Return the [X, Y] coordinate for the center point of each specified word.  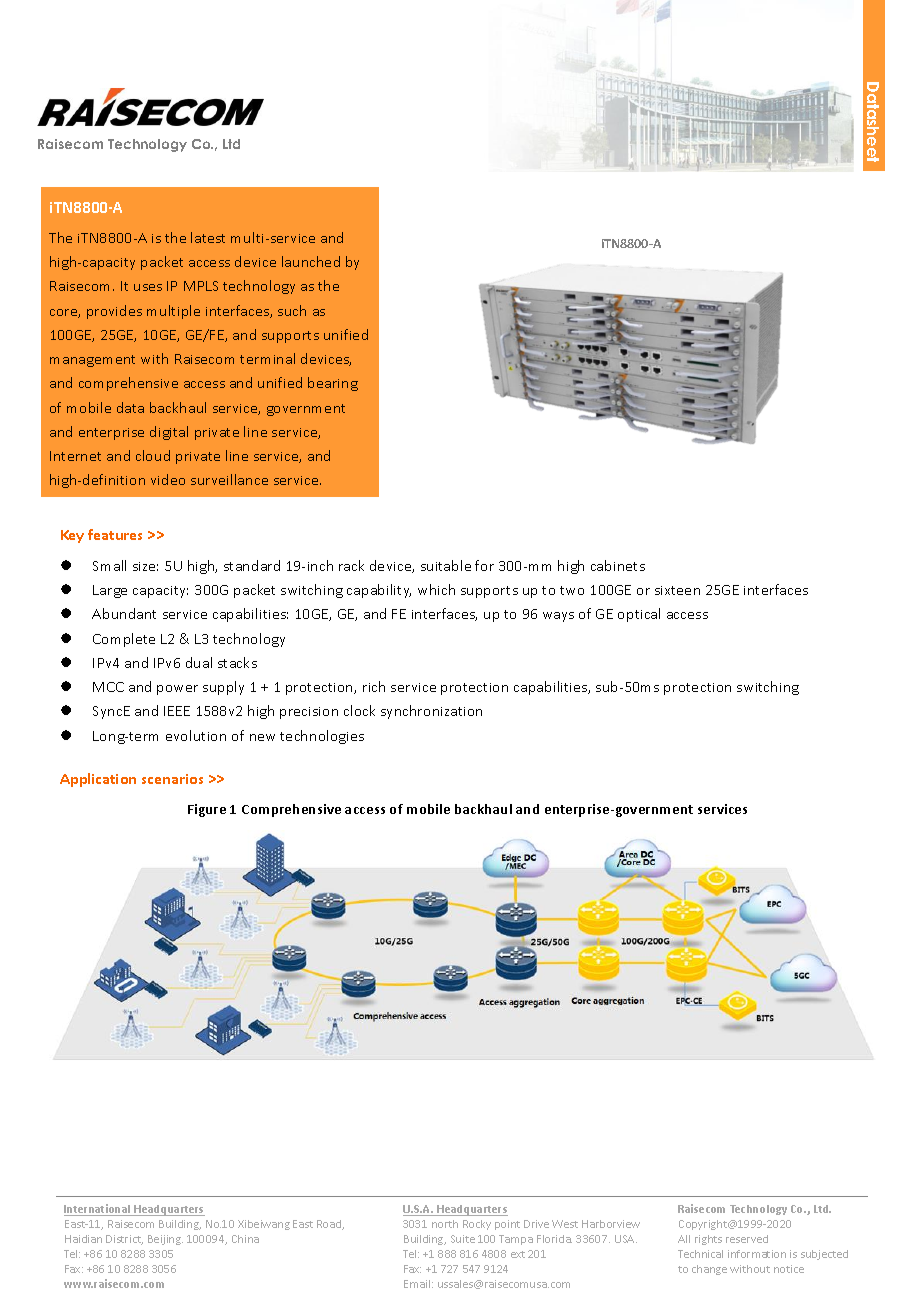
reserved [747, 1239]
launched [311, 261]
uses [148, 287]
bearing [333, 384]
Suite [463, 1239]
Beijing [165, 1240]
